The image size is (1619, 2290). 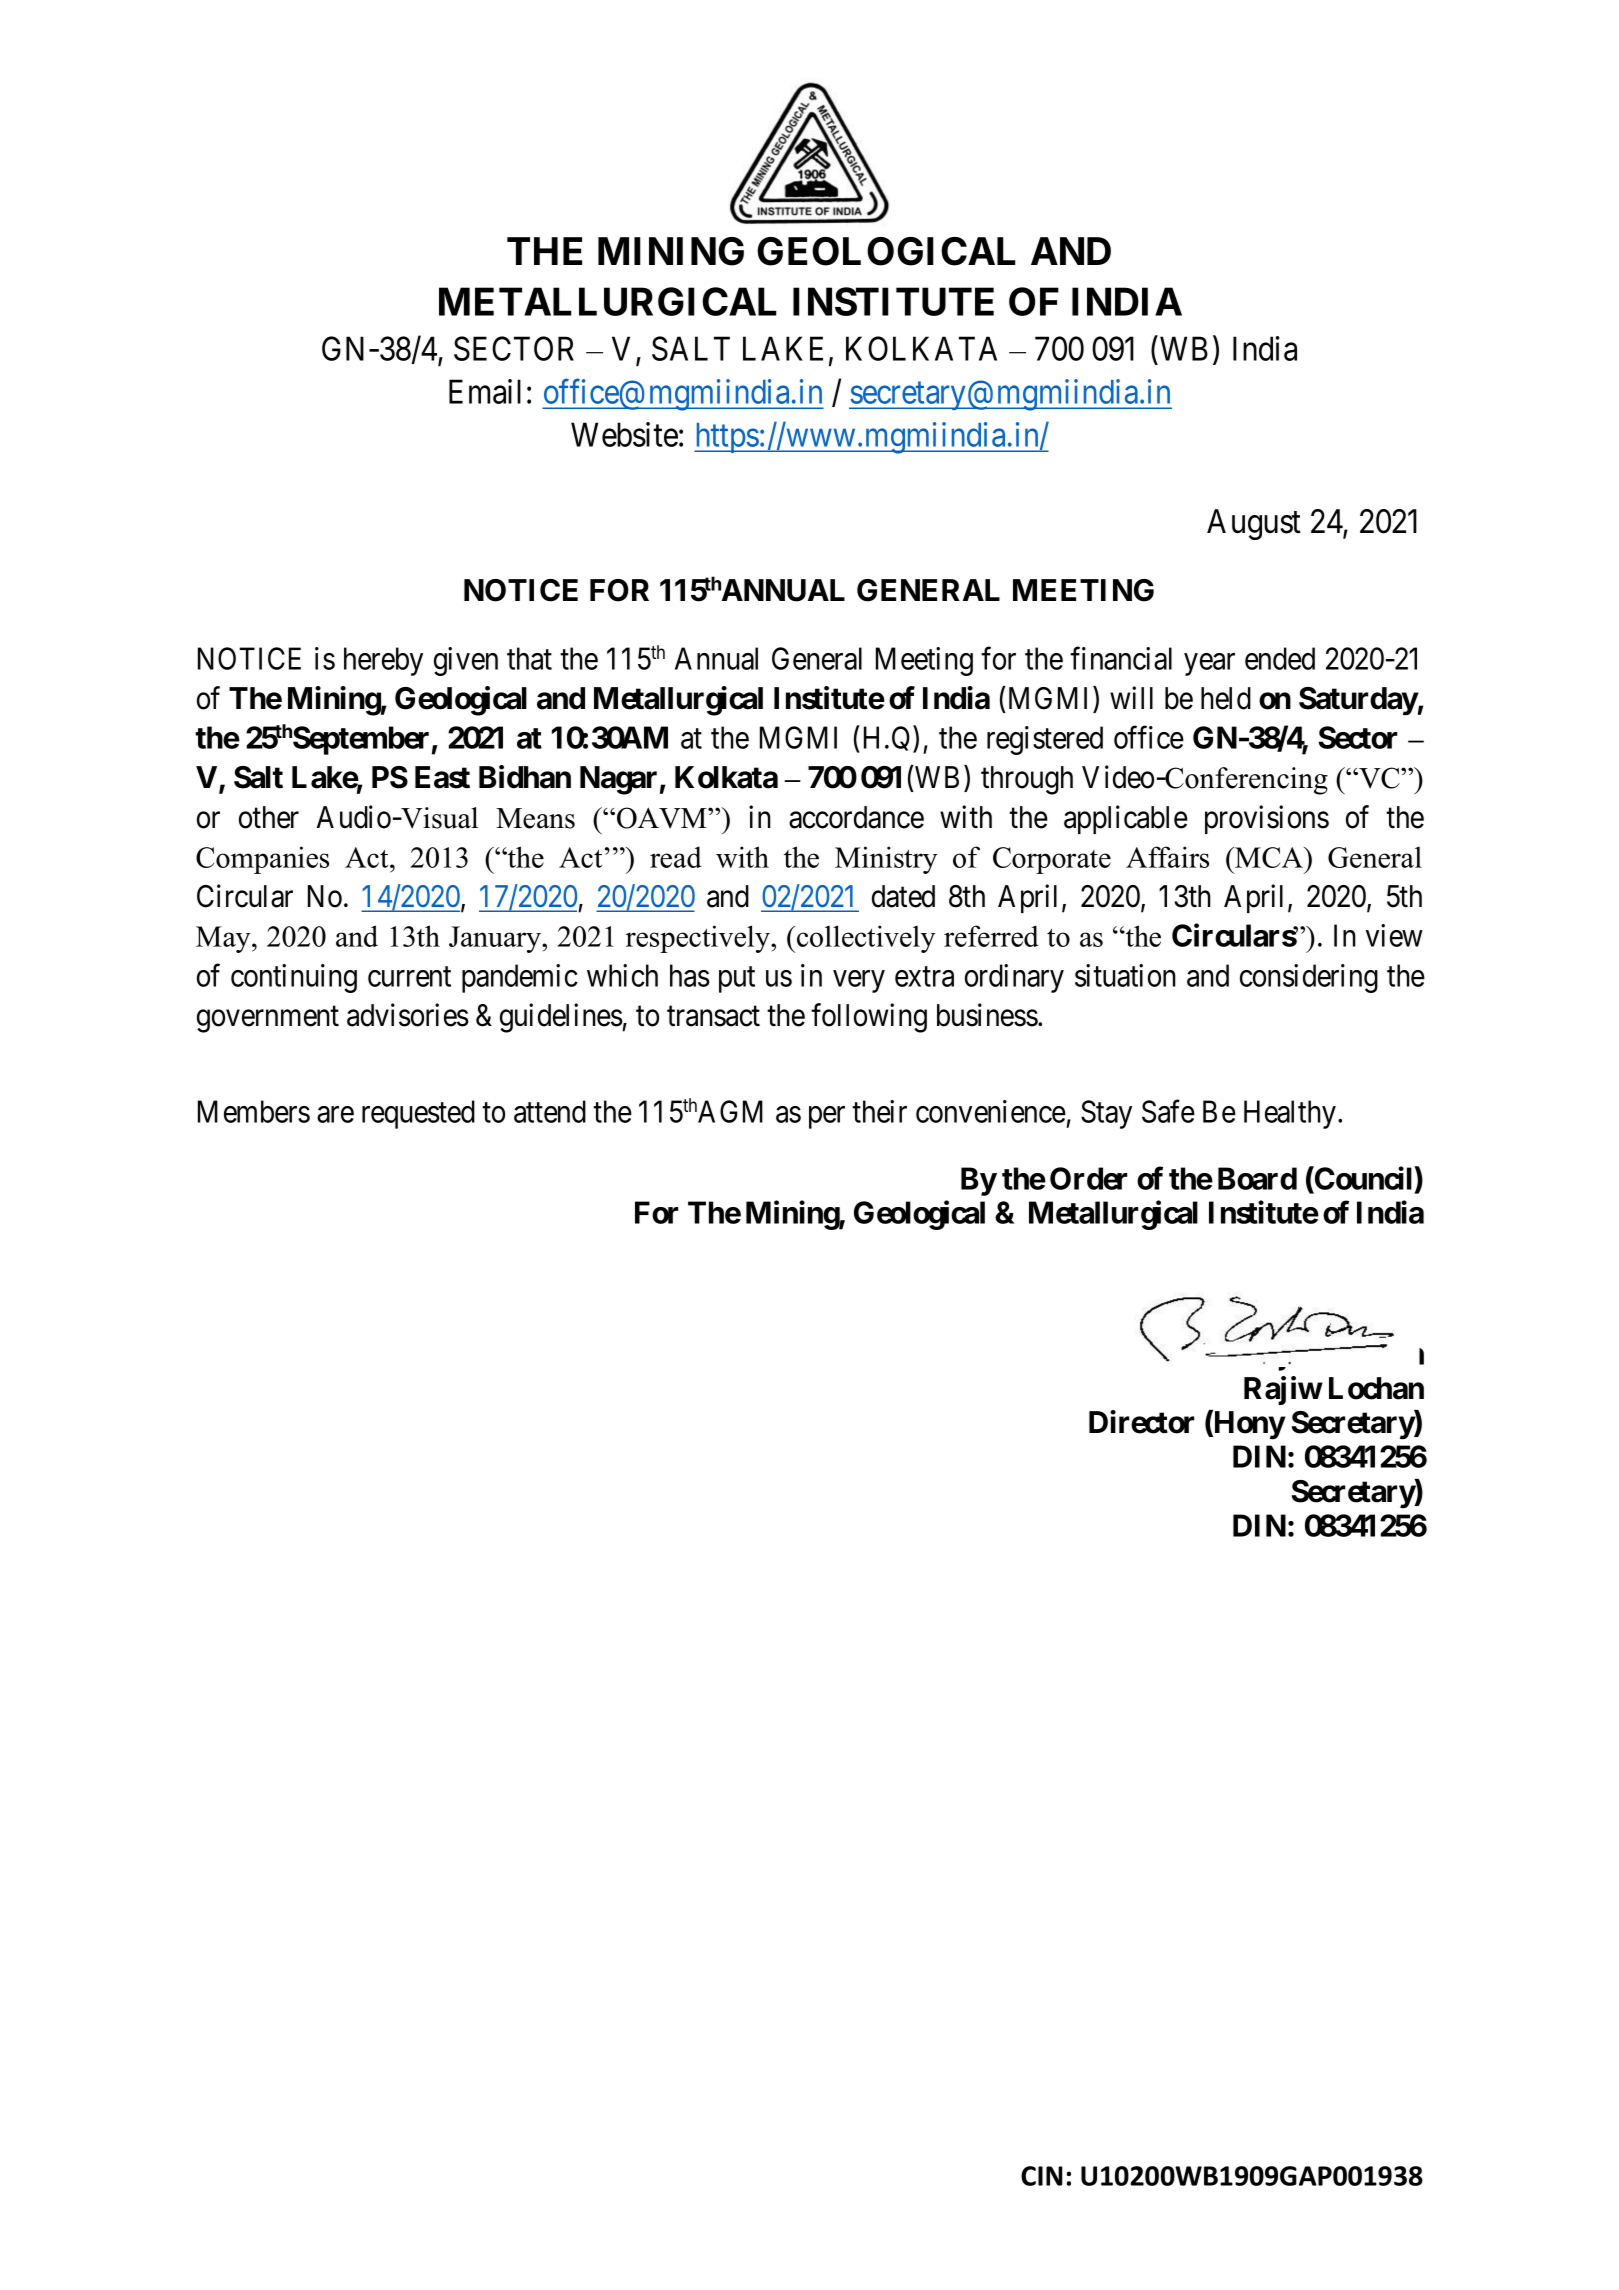 I want to click on January, so click(x=496, y=939).
